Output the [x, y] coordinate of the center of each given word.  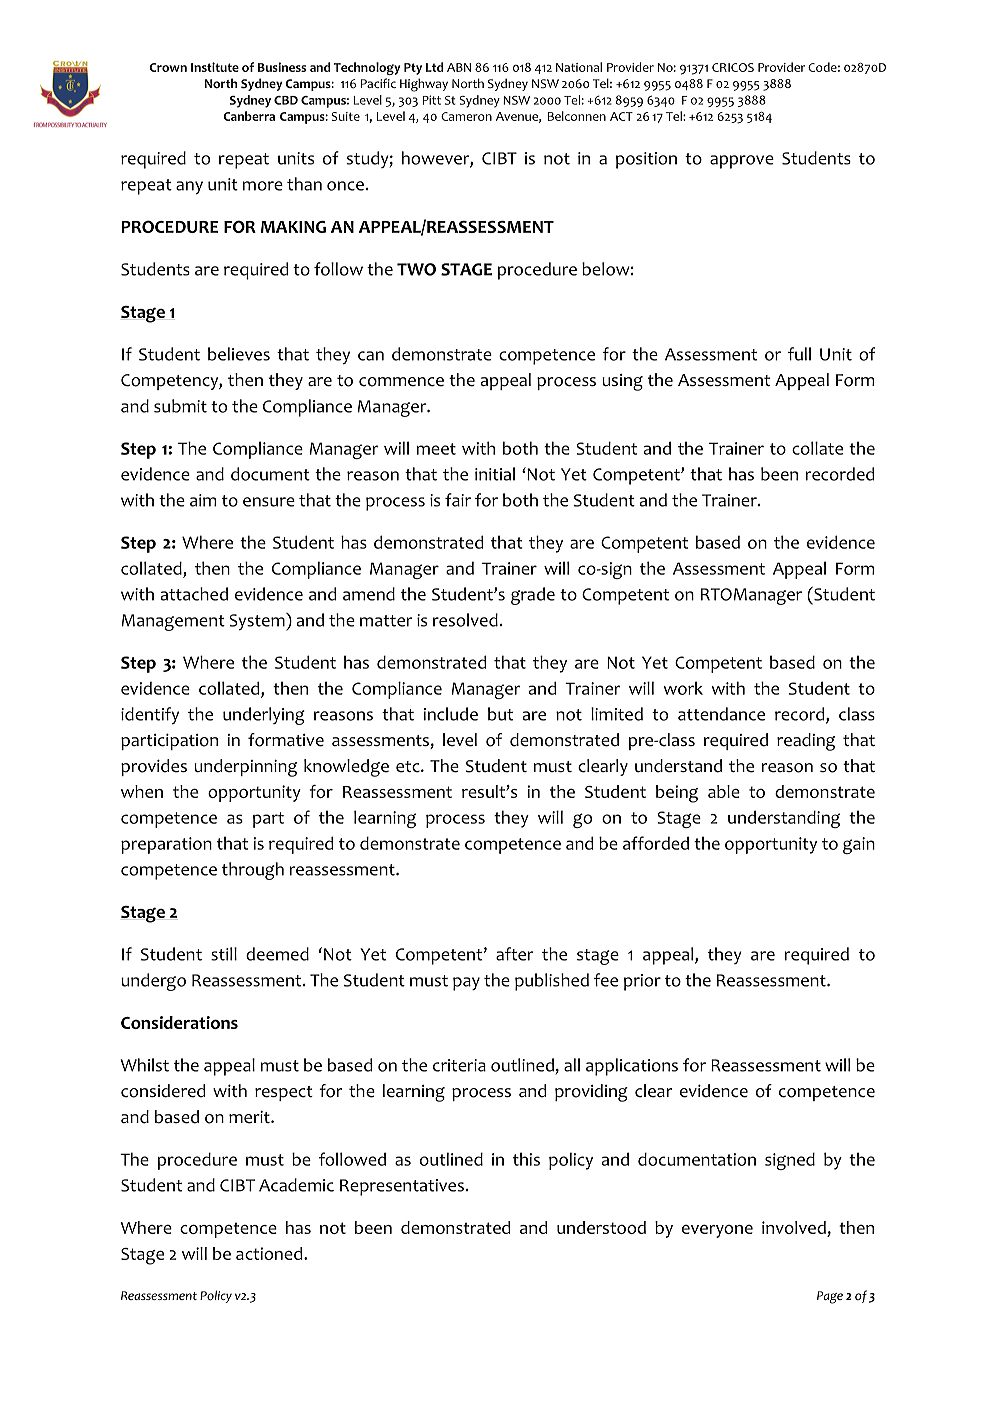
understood [601, 1227]
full [799, 354]
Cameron [466, 116]
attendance [721, 714]
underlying [264, 716]
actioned [270, 1253]
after [514, 954]
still [224, 954]
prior [642, 982]
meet [436, 449]
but [500, 714]
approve [742, 162]
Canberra [249, 116]
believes [239, 354]
